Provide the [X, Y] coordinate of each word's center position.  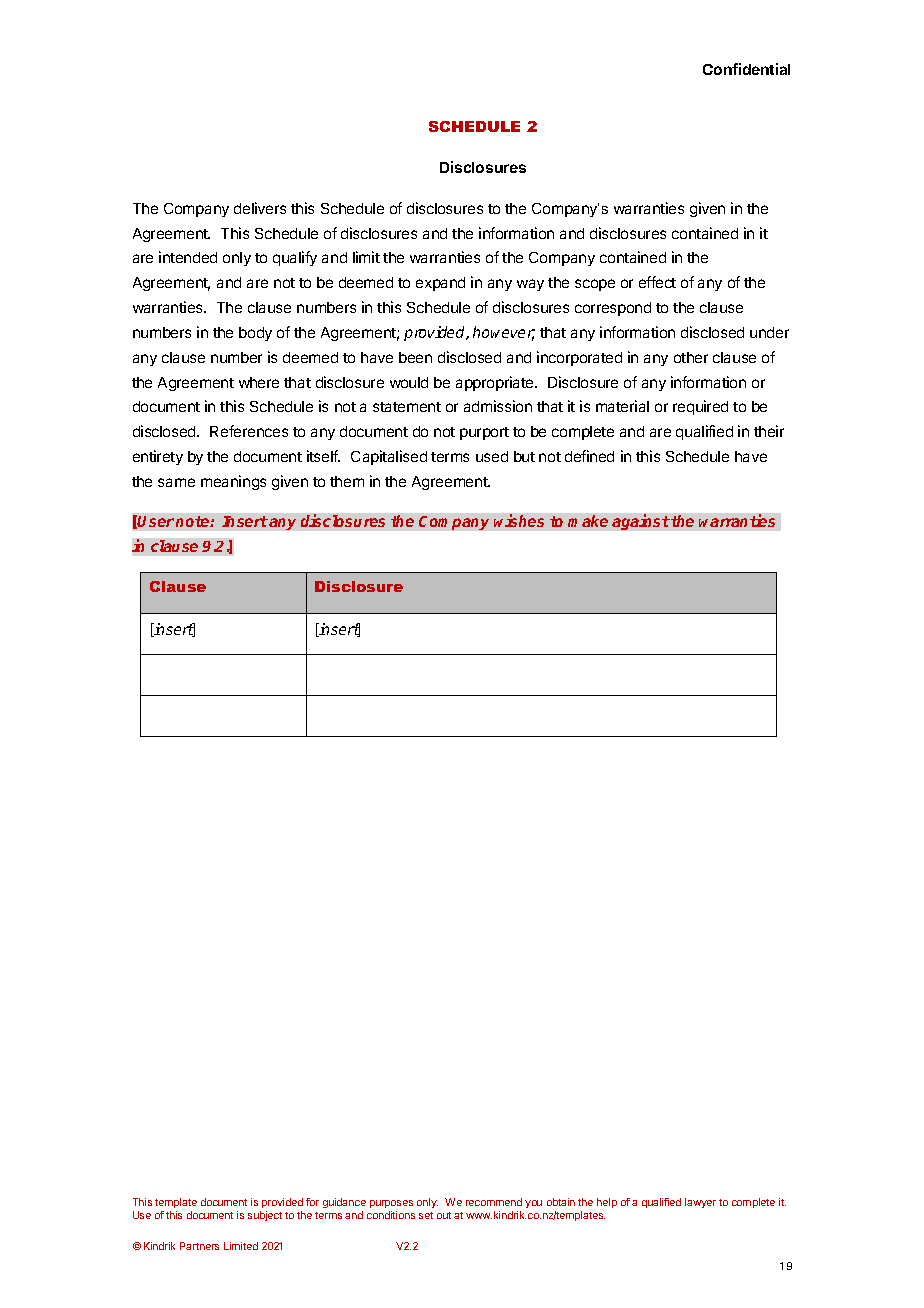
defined [589, 456]
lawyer [700, 1203]
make [588, 521]
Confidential [746, 69]
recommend [494, 1202]
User [155, 521]
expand [440, 284]
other [691, 357]
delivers [260, 208]
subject [265, 1216]
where [259, 382]
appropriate [496, 383]
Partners [199, 1246]
